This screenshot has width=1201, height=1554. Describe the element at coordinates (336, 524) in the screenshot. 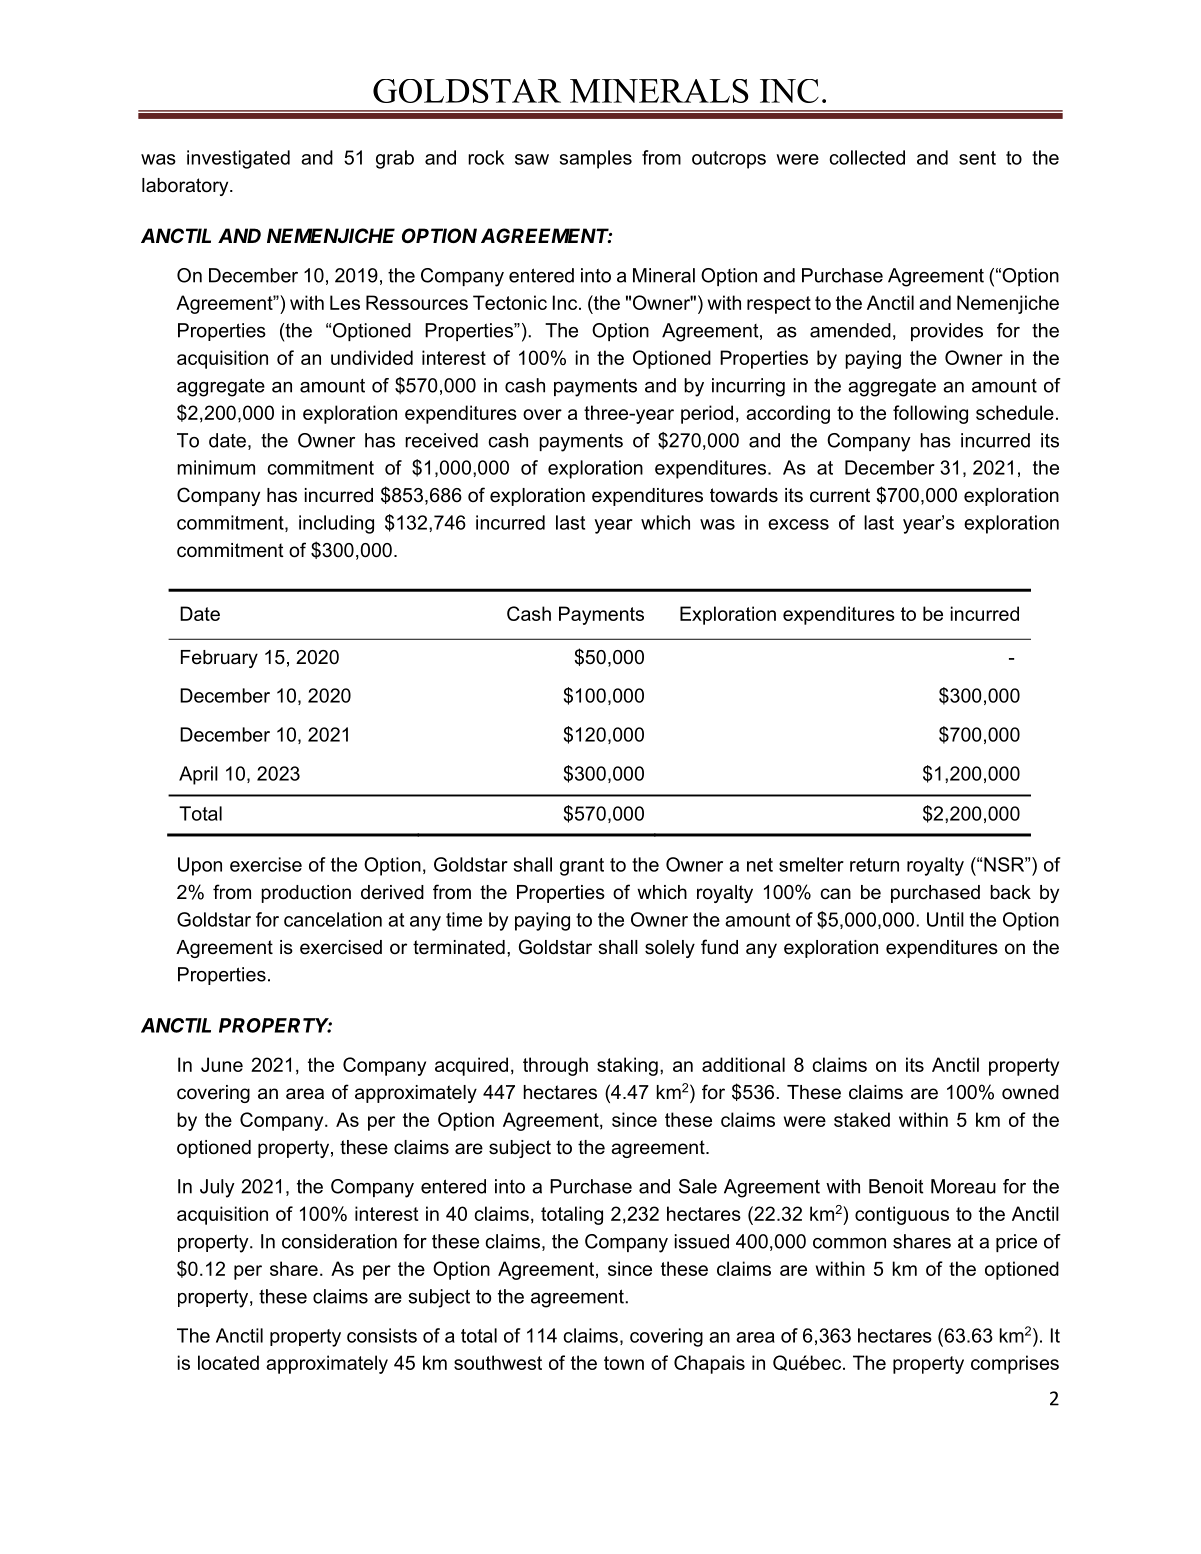

I see `including` at that location.
